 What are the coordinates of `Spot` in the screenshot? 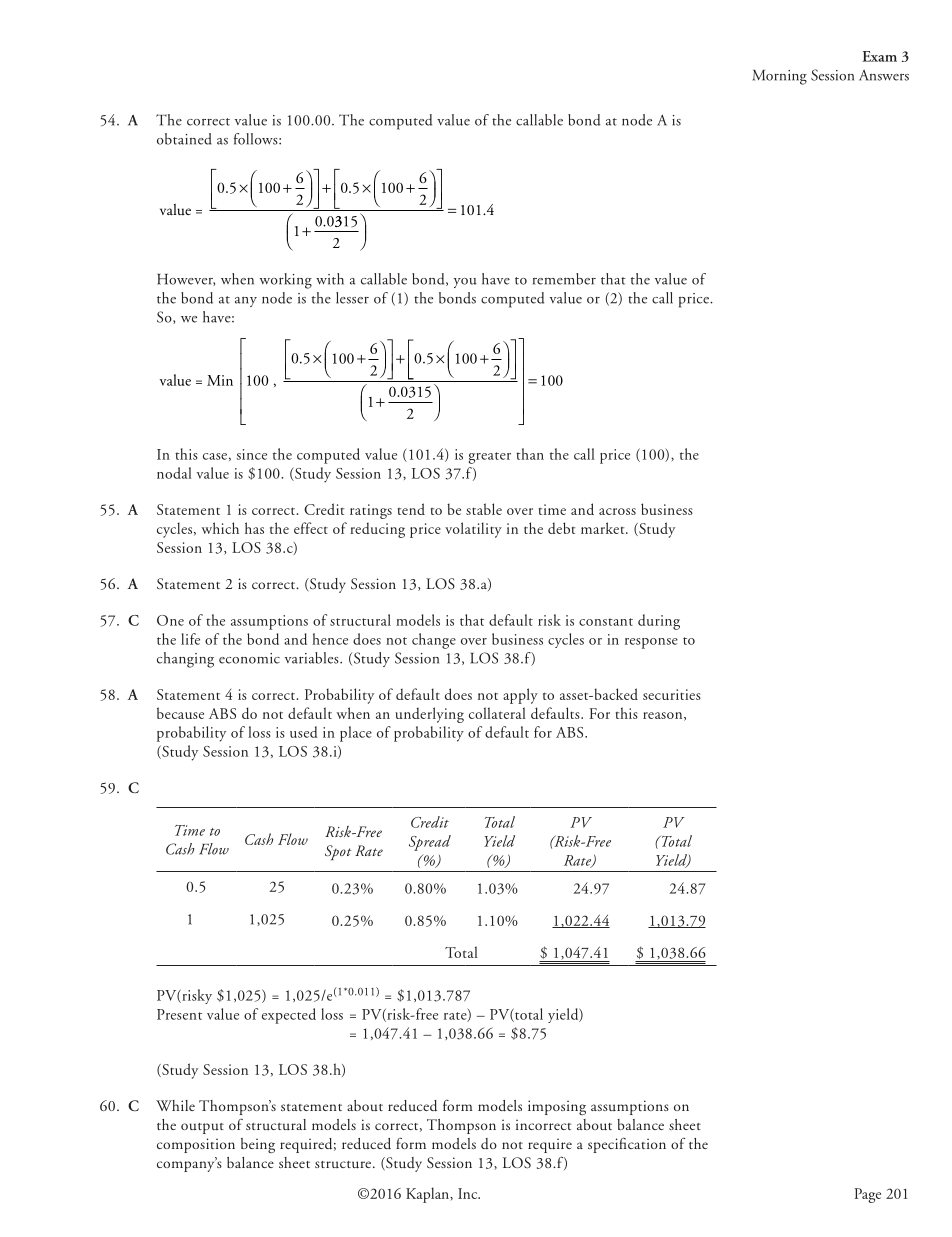 It's located at (338, 853).
